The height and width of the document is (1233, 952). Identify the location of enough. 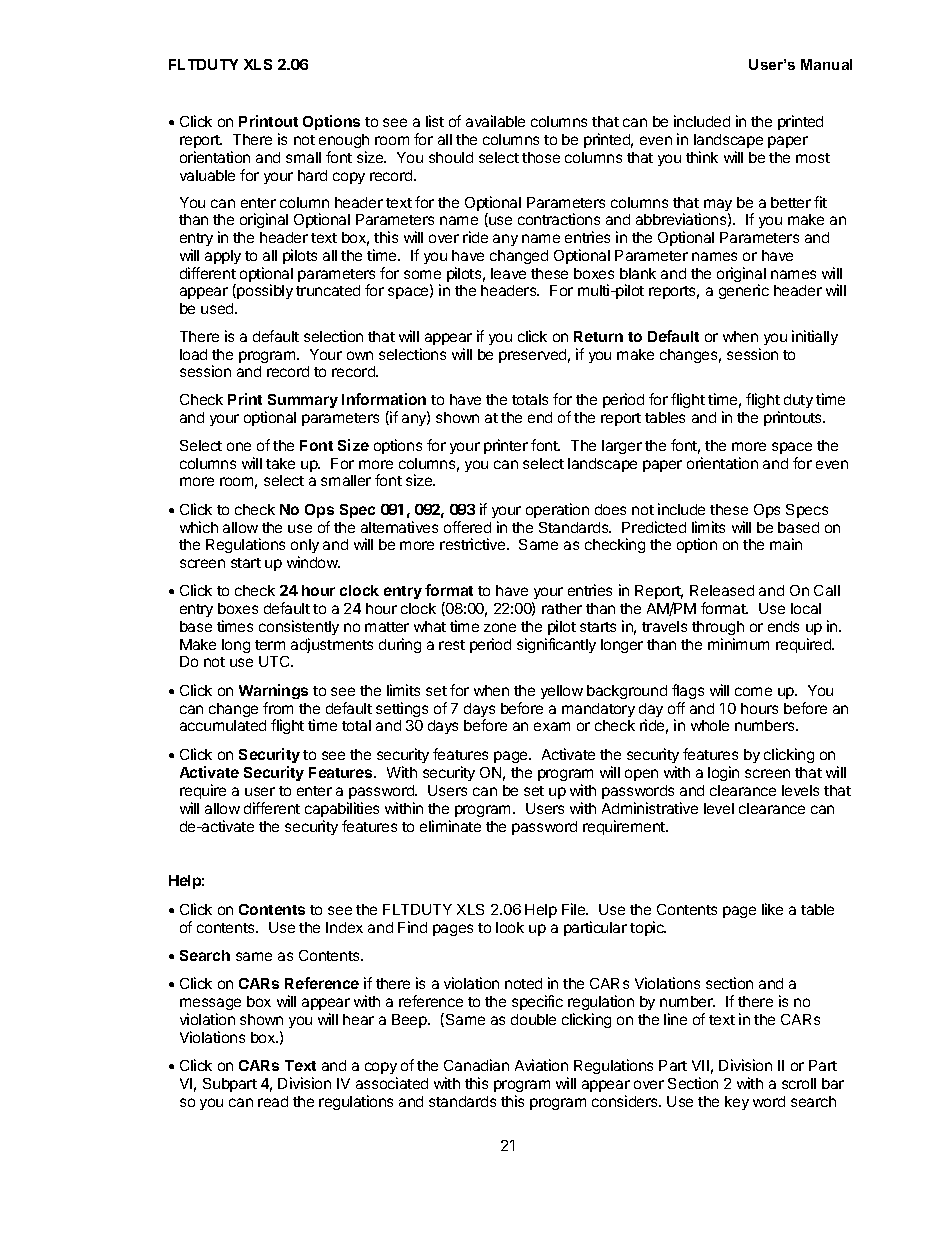
(344, 141).
